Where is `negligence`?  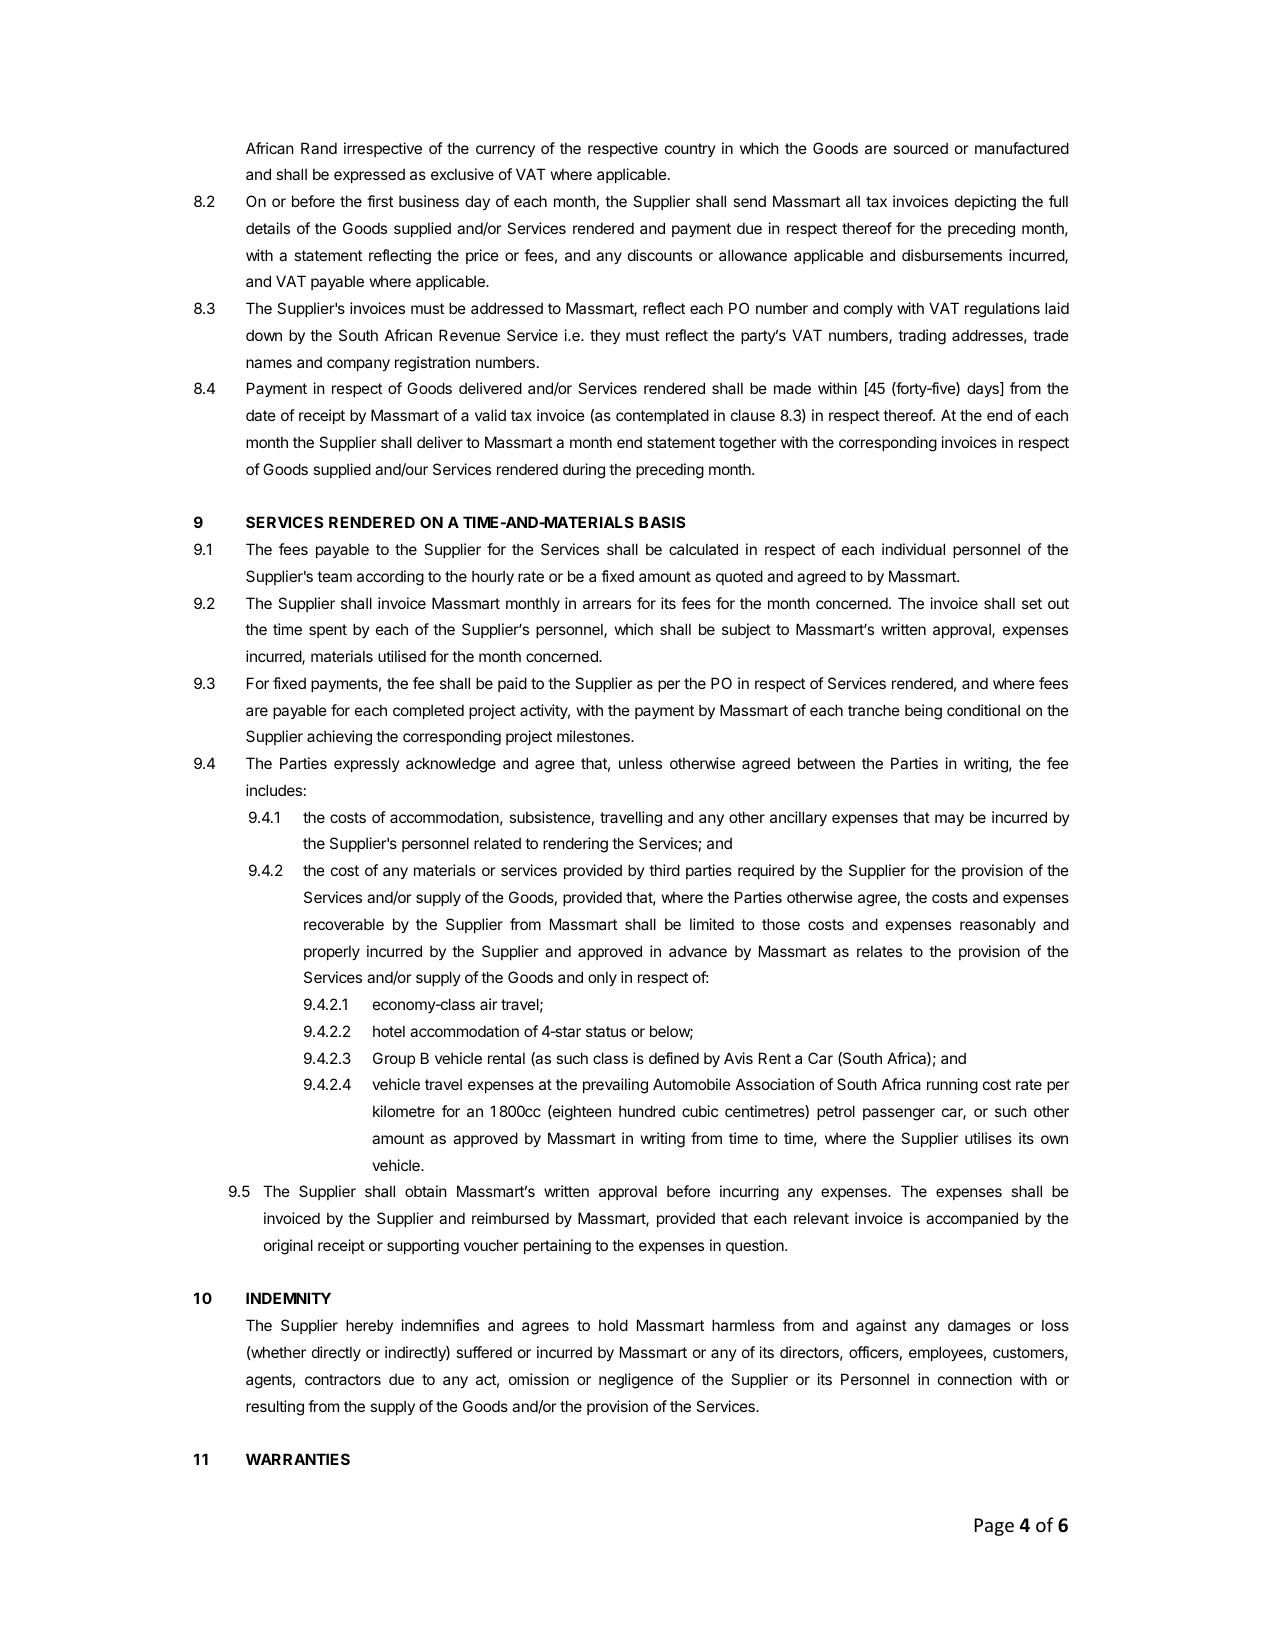
negligence is located at coordinates (636, 1381).
